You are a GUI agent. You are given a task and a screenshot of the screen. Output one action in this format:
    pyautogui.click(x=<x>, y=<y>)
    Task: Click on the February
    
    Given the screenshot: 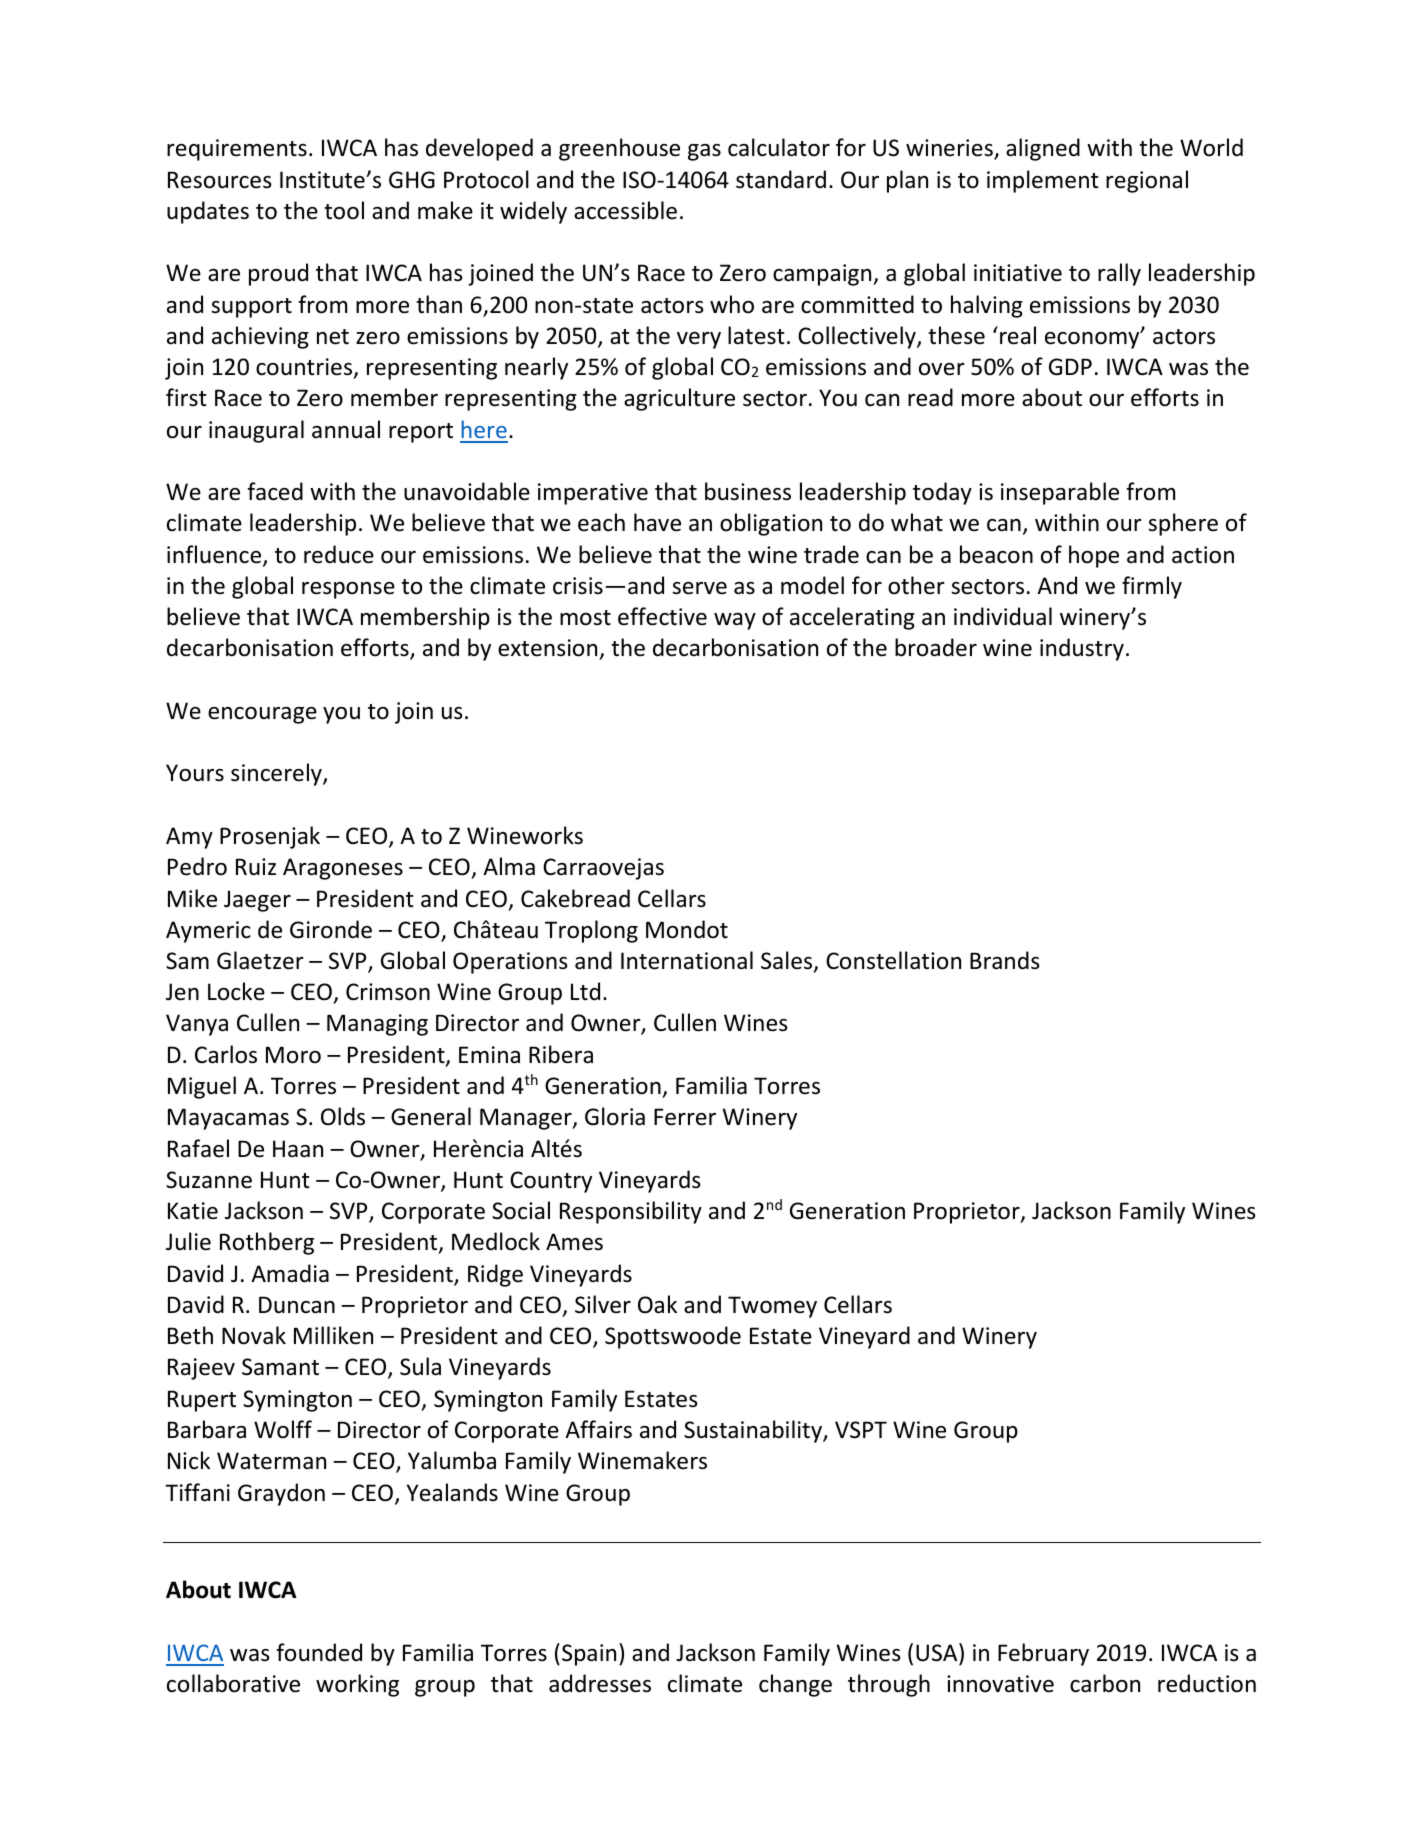 What is the action you would take?
    pyautogui.click(x=1043, y=1654)
